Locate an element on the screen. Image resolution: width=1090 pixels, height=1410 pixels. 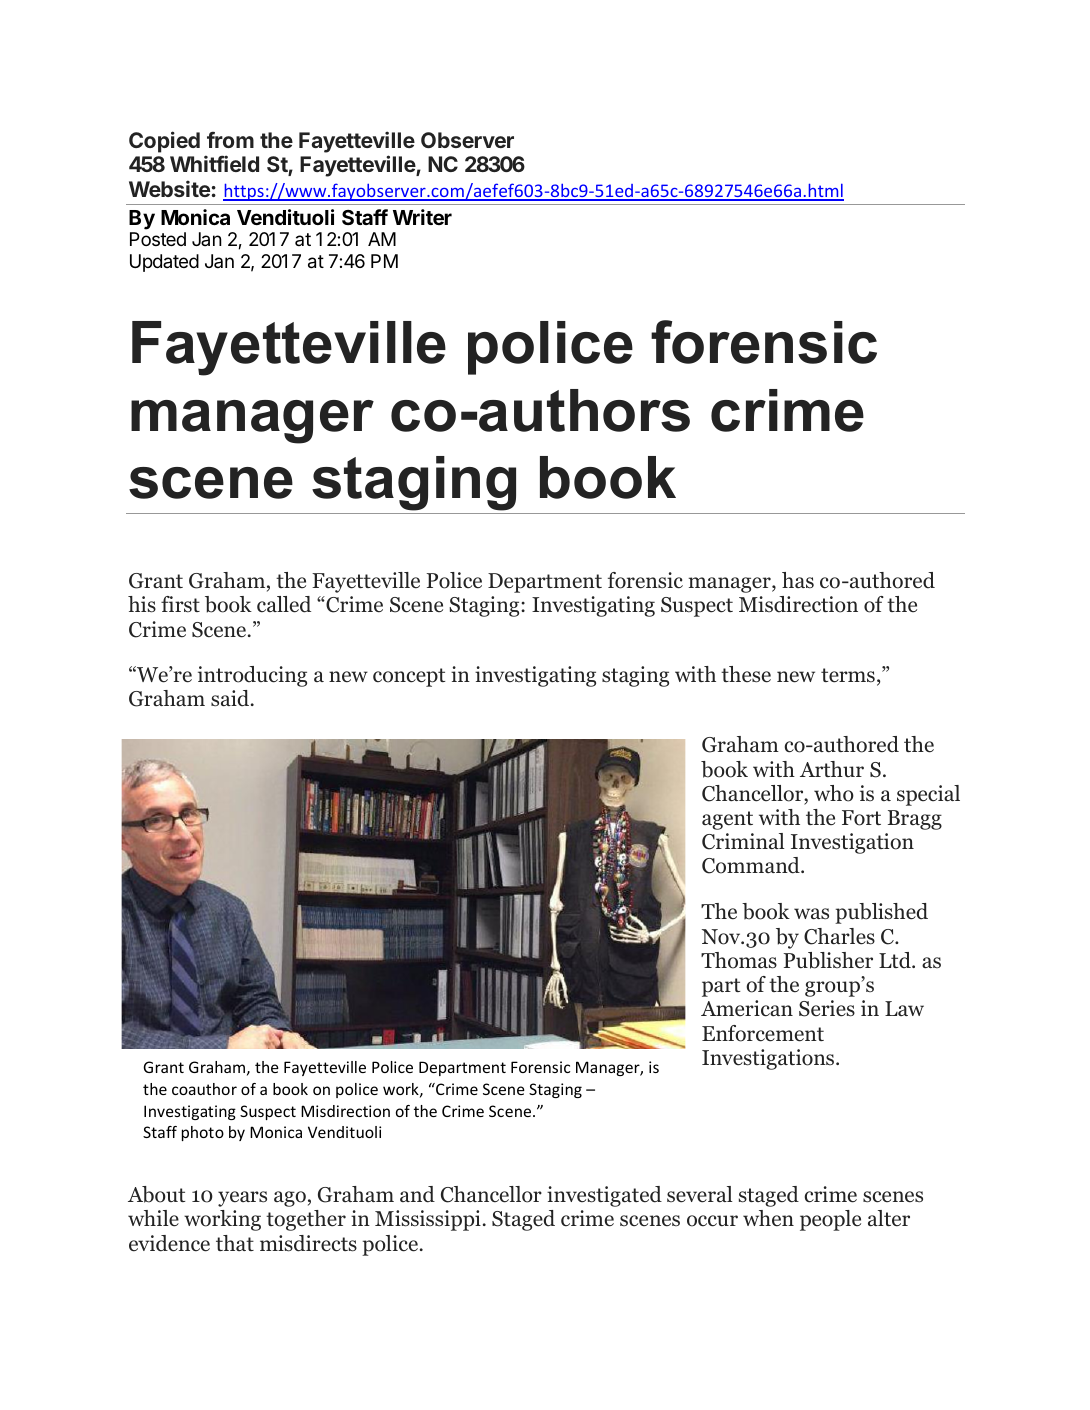
said is located at coordinates (231, 698).
